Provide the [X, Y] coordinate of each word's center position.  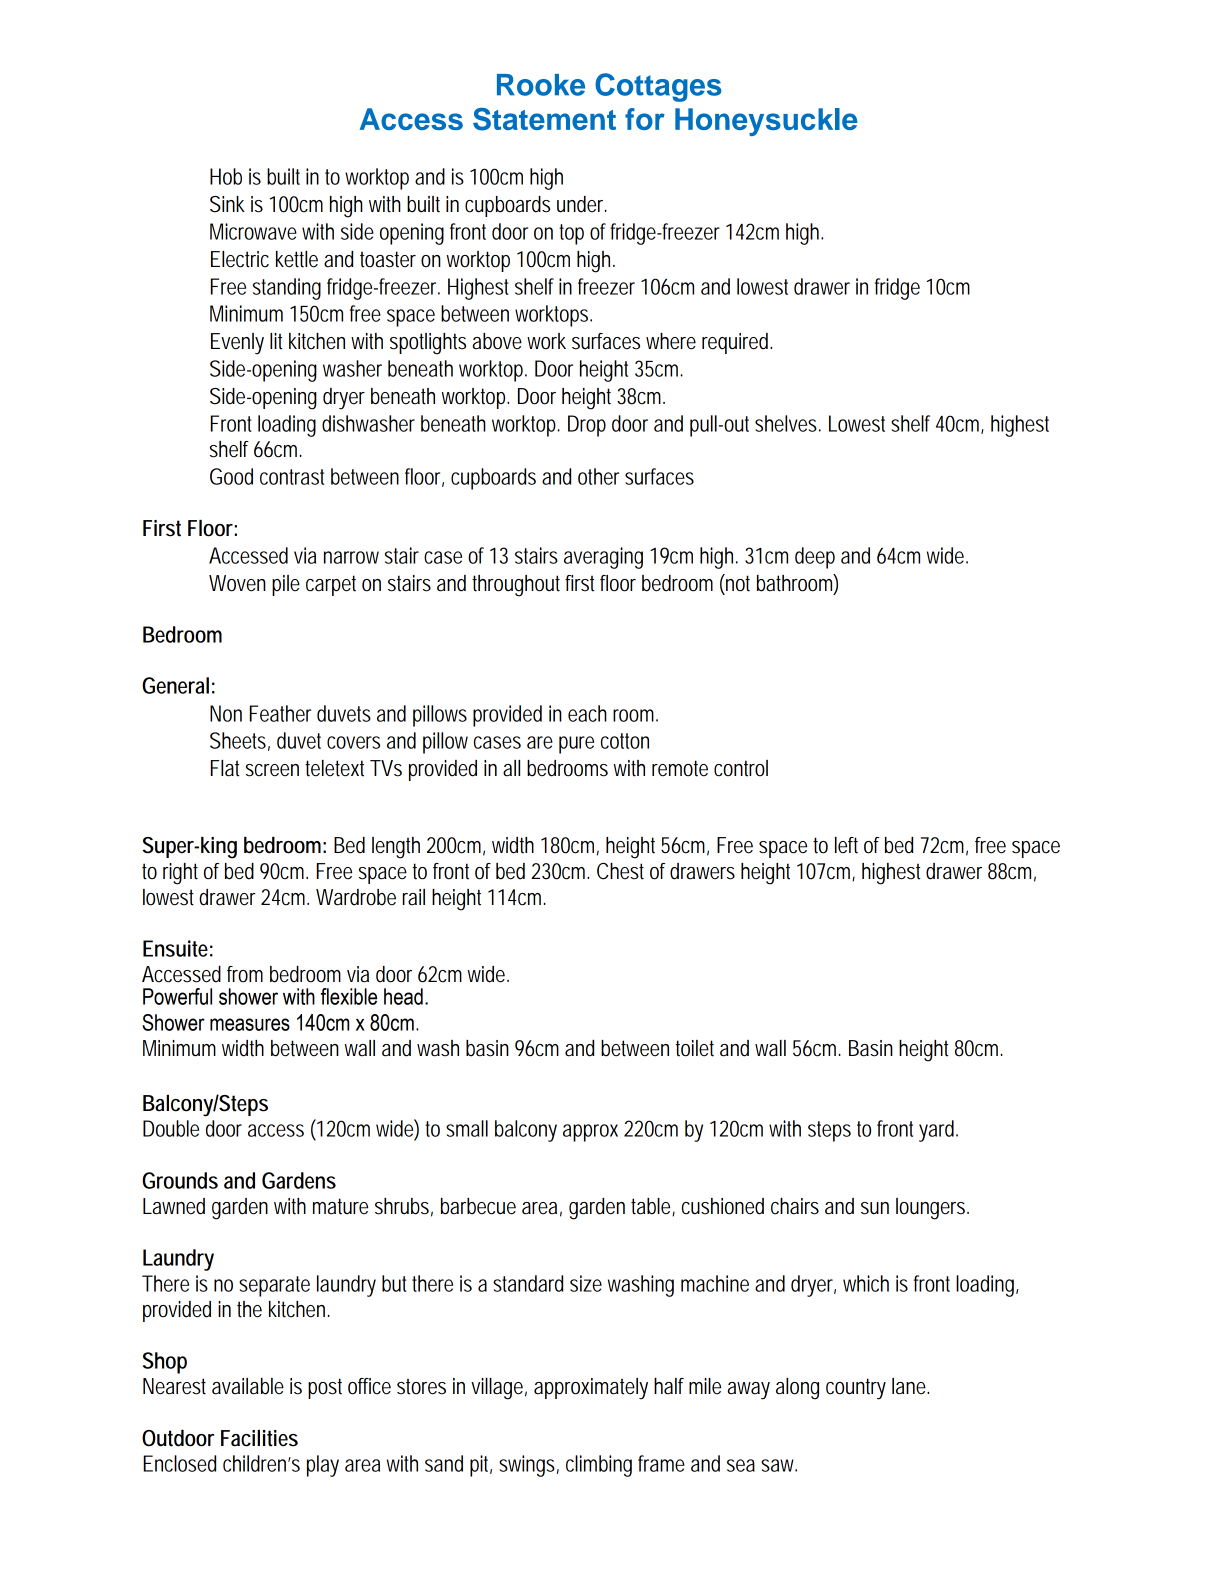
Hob [226, 176]
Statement [544, 119]
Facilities [259, 1438]
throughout [519, 586]
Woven [237, 583]
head [403, 996]
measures [250, 1024]
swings [529, 1466]
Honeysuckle [766, 122]
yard [938, 1131]
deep [815, 558]
